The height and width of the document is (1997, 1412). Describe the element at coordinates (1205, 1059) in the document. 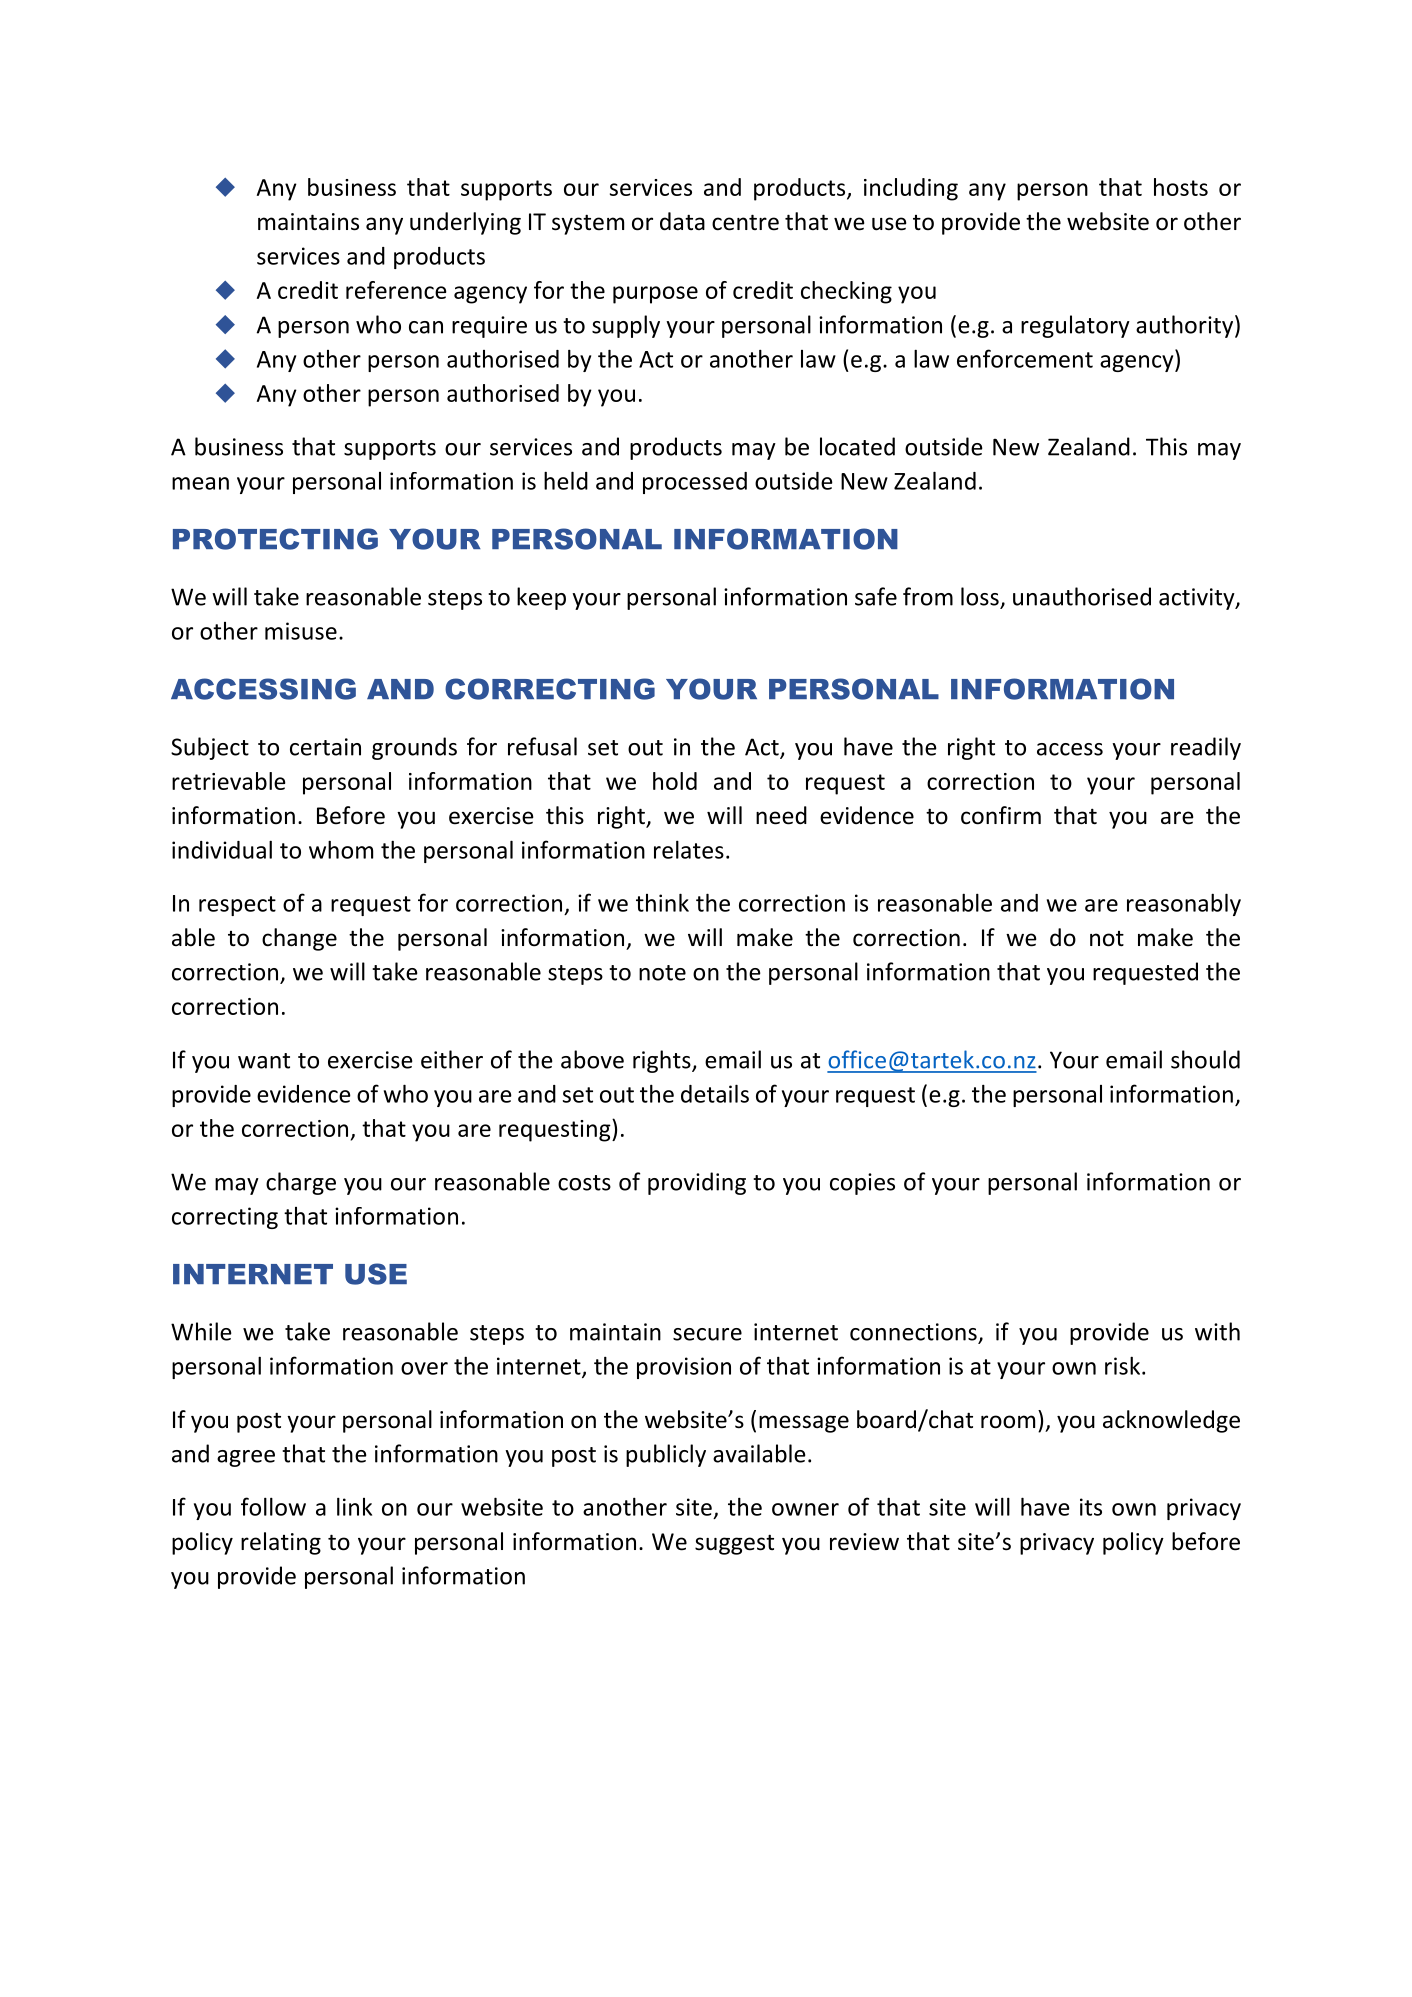

I see `should` at that location.
